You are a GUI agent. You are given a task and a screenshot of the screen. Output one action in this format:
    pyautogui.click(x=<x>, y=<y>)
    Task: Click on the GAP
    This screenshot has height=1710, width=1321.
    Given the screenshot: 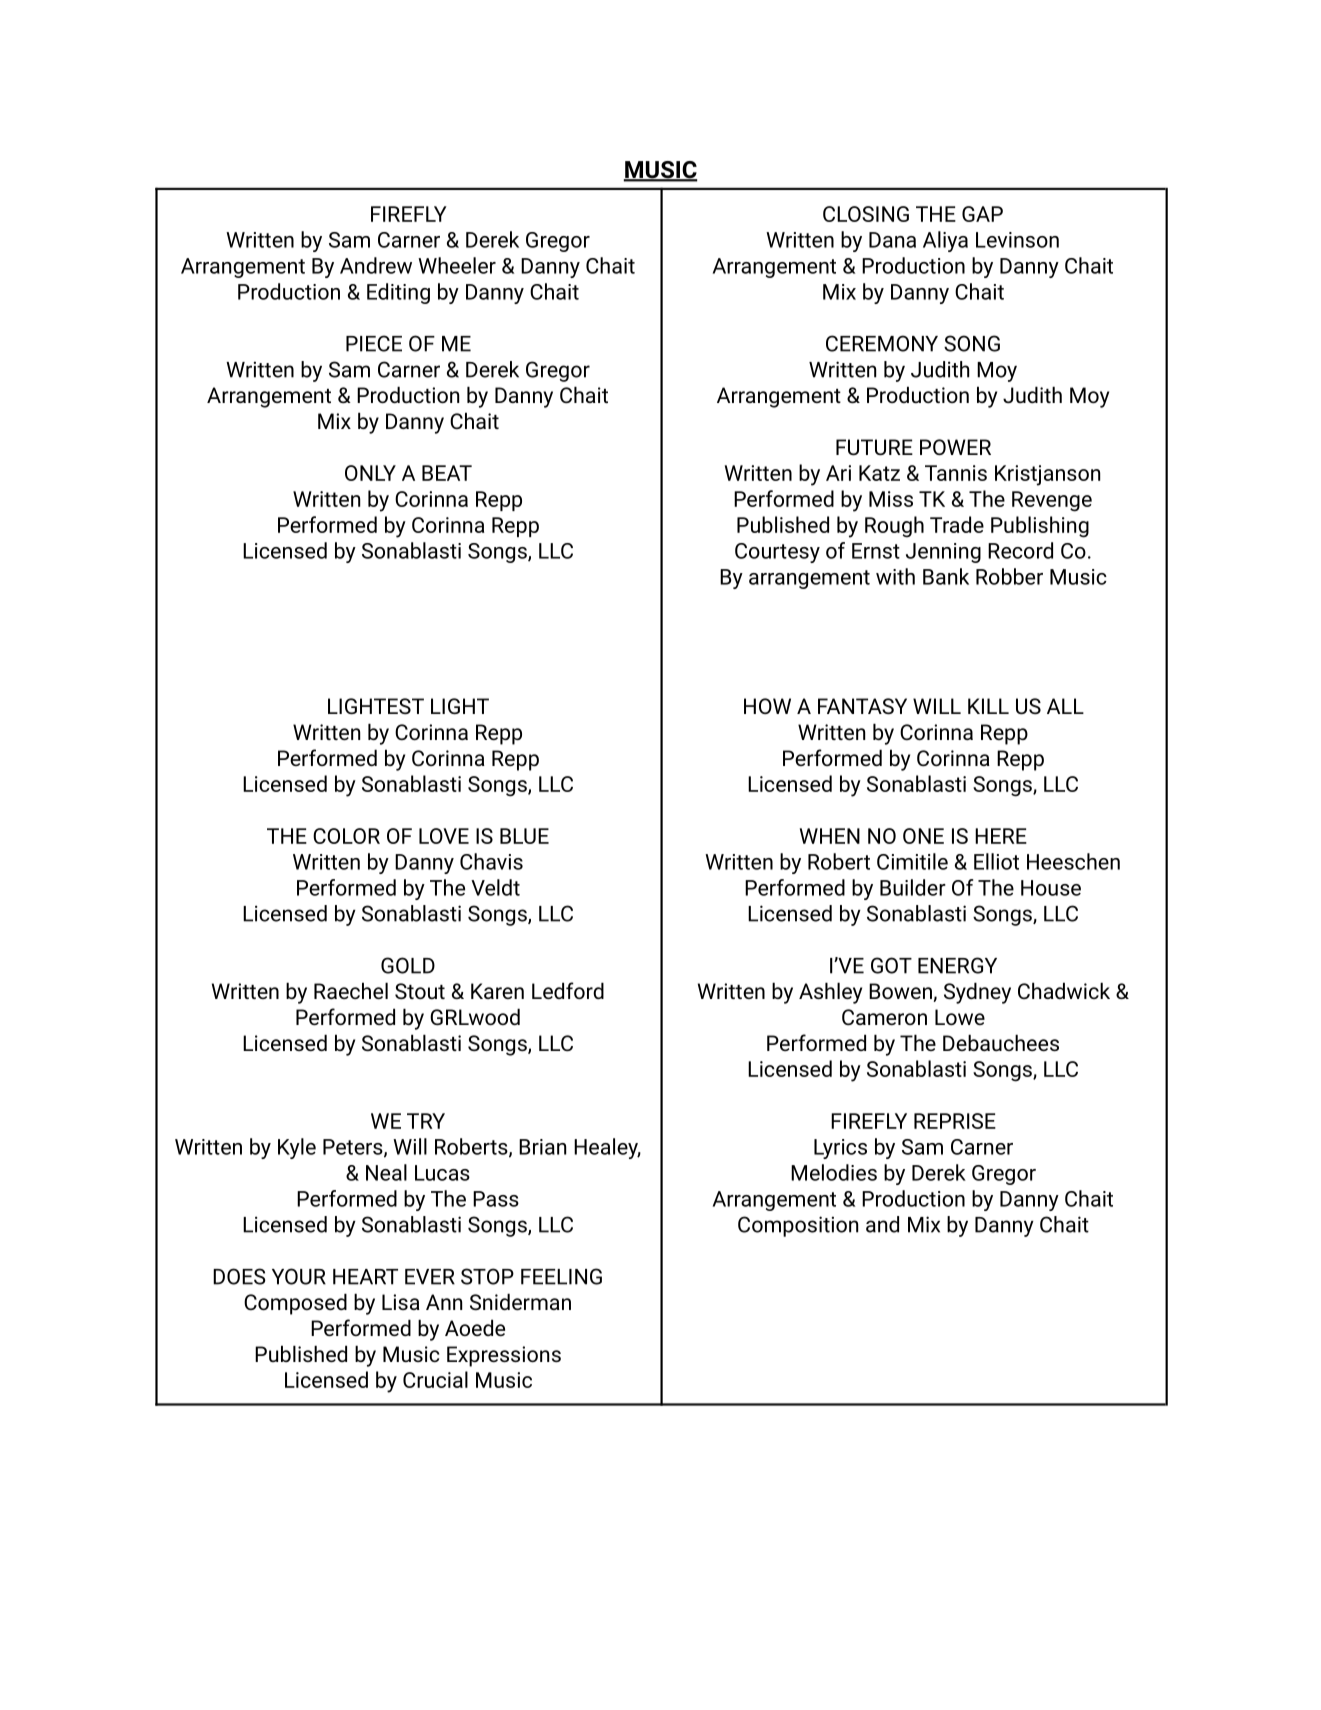 What is the action you would take?
    pyautogui.click(x=982, y=214)
